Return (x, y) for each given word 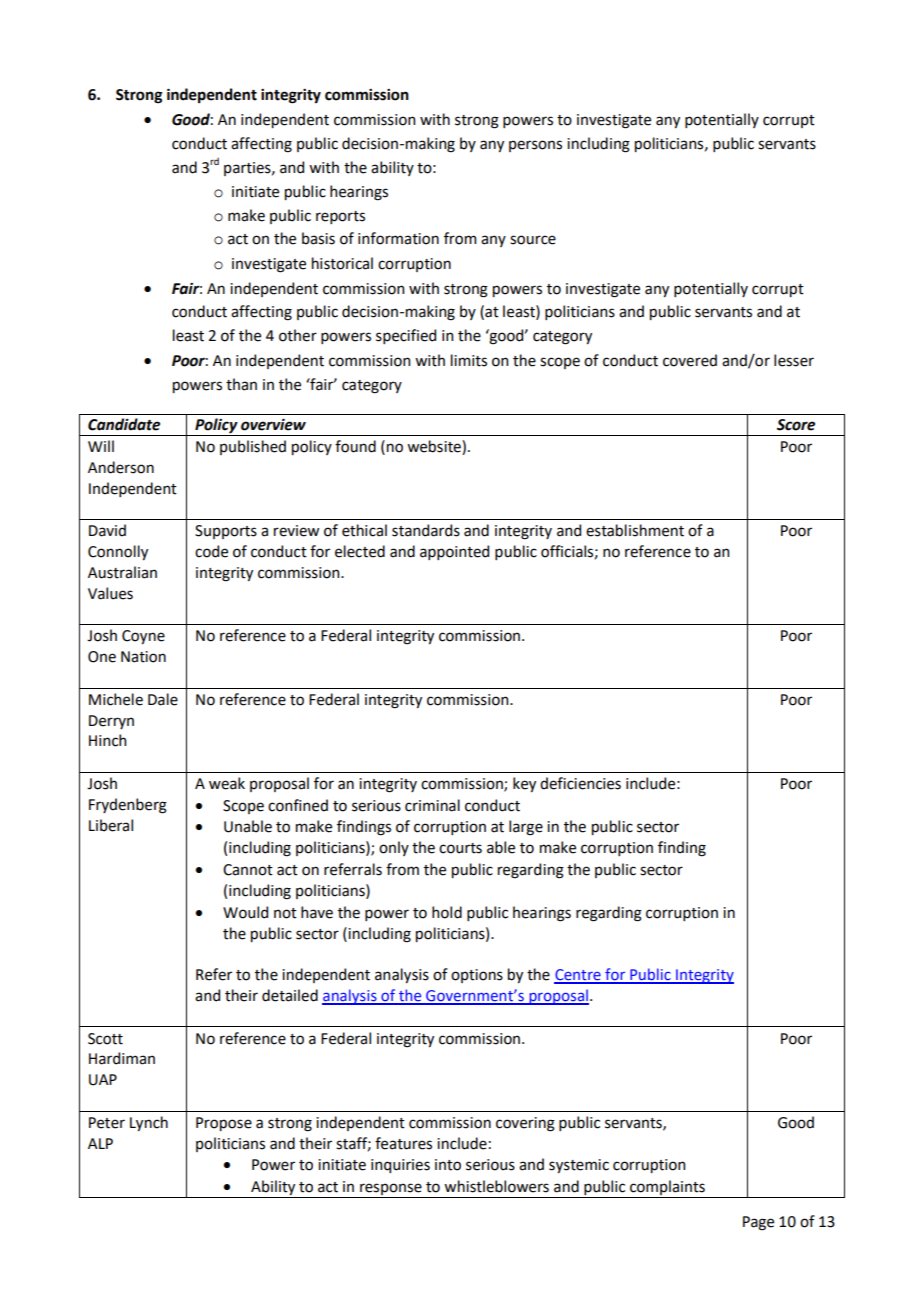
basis (318, 238)
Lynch (149, 1123)
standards (426, 530)
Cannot (248, 870)
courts (460, 848)
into (448, 1165)
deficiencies (580, 783)
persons (535, 146)
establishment (635, 530)
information (398, 238)
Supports (226, 532)
